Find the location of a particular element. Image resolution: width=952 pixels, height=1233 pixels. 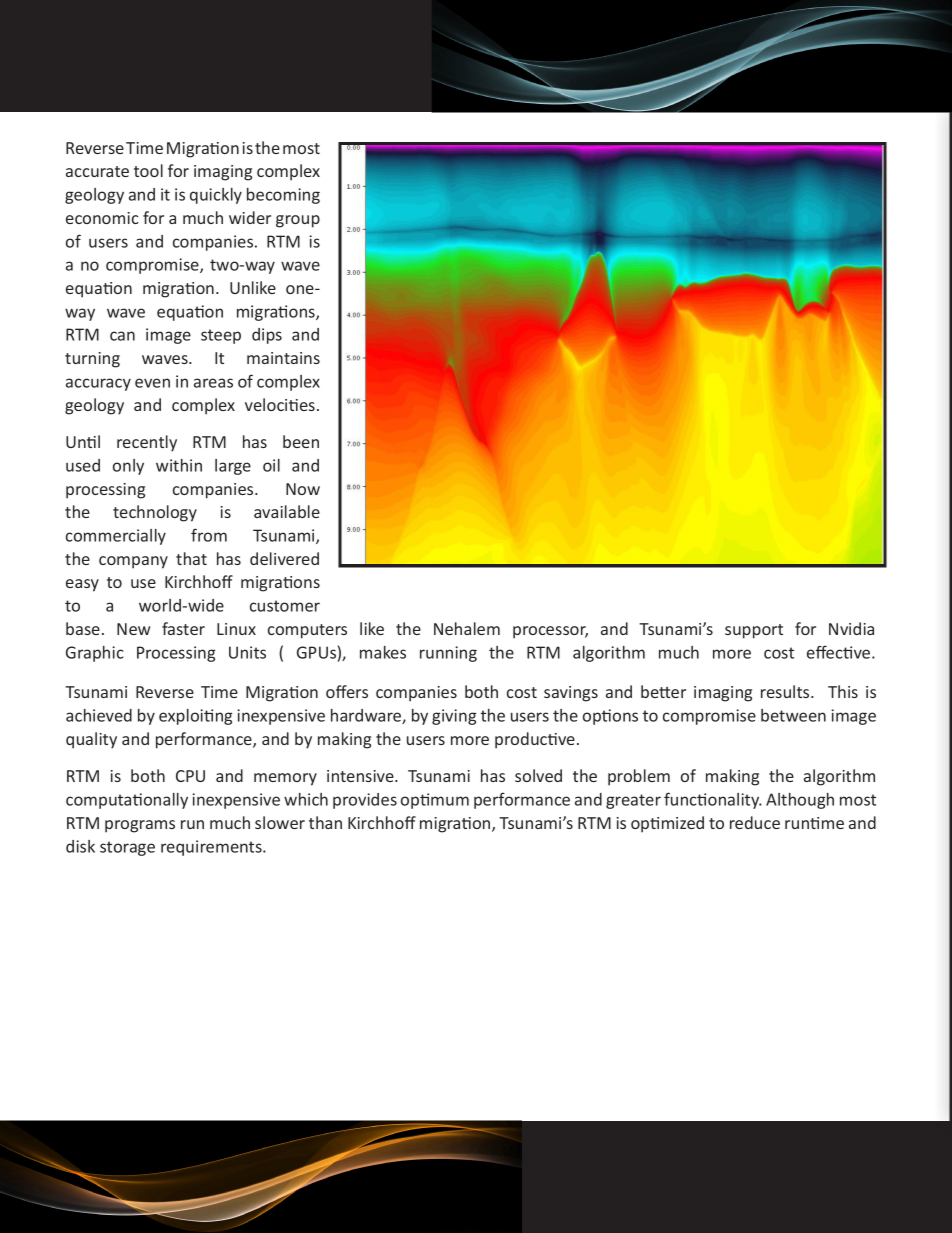

quickly is located at coordinates (216, 196).
